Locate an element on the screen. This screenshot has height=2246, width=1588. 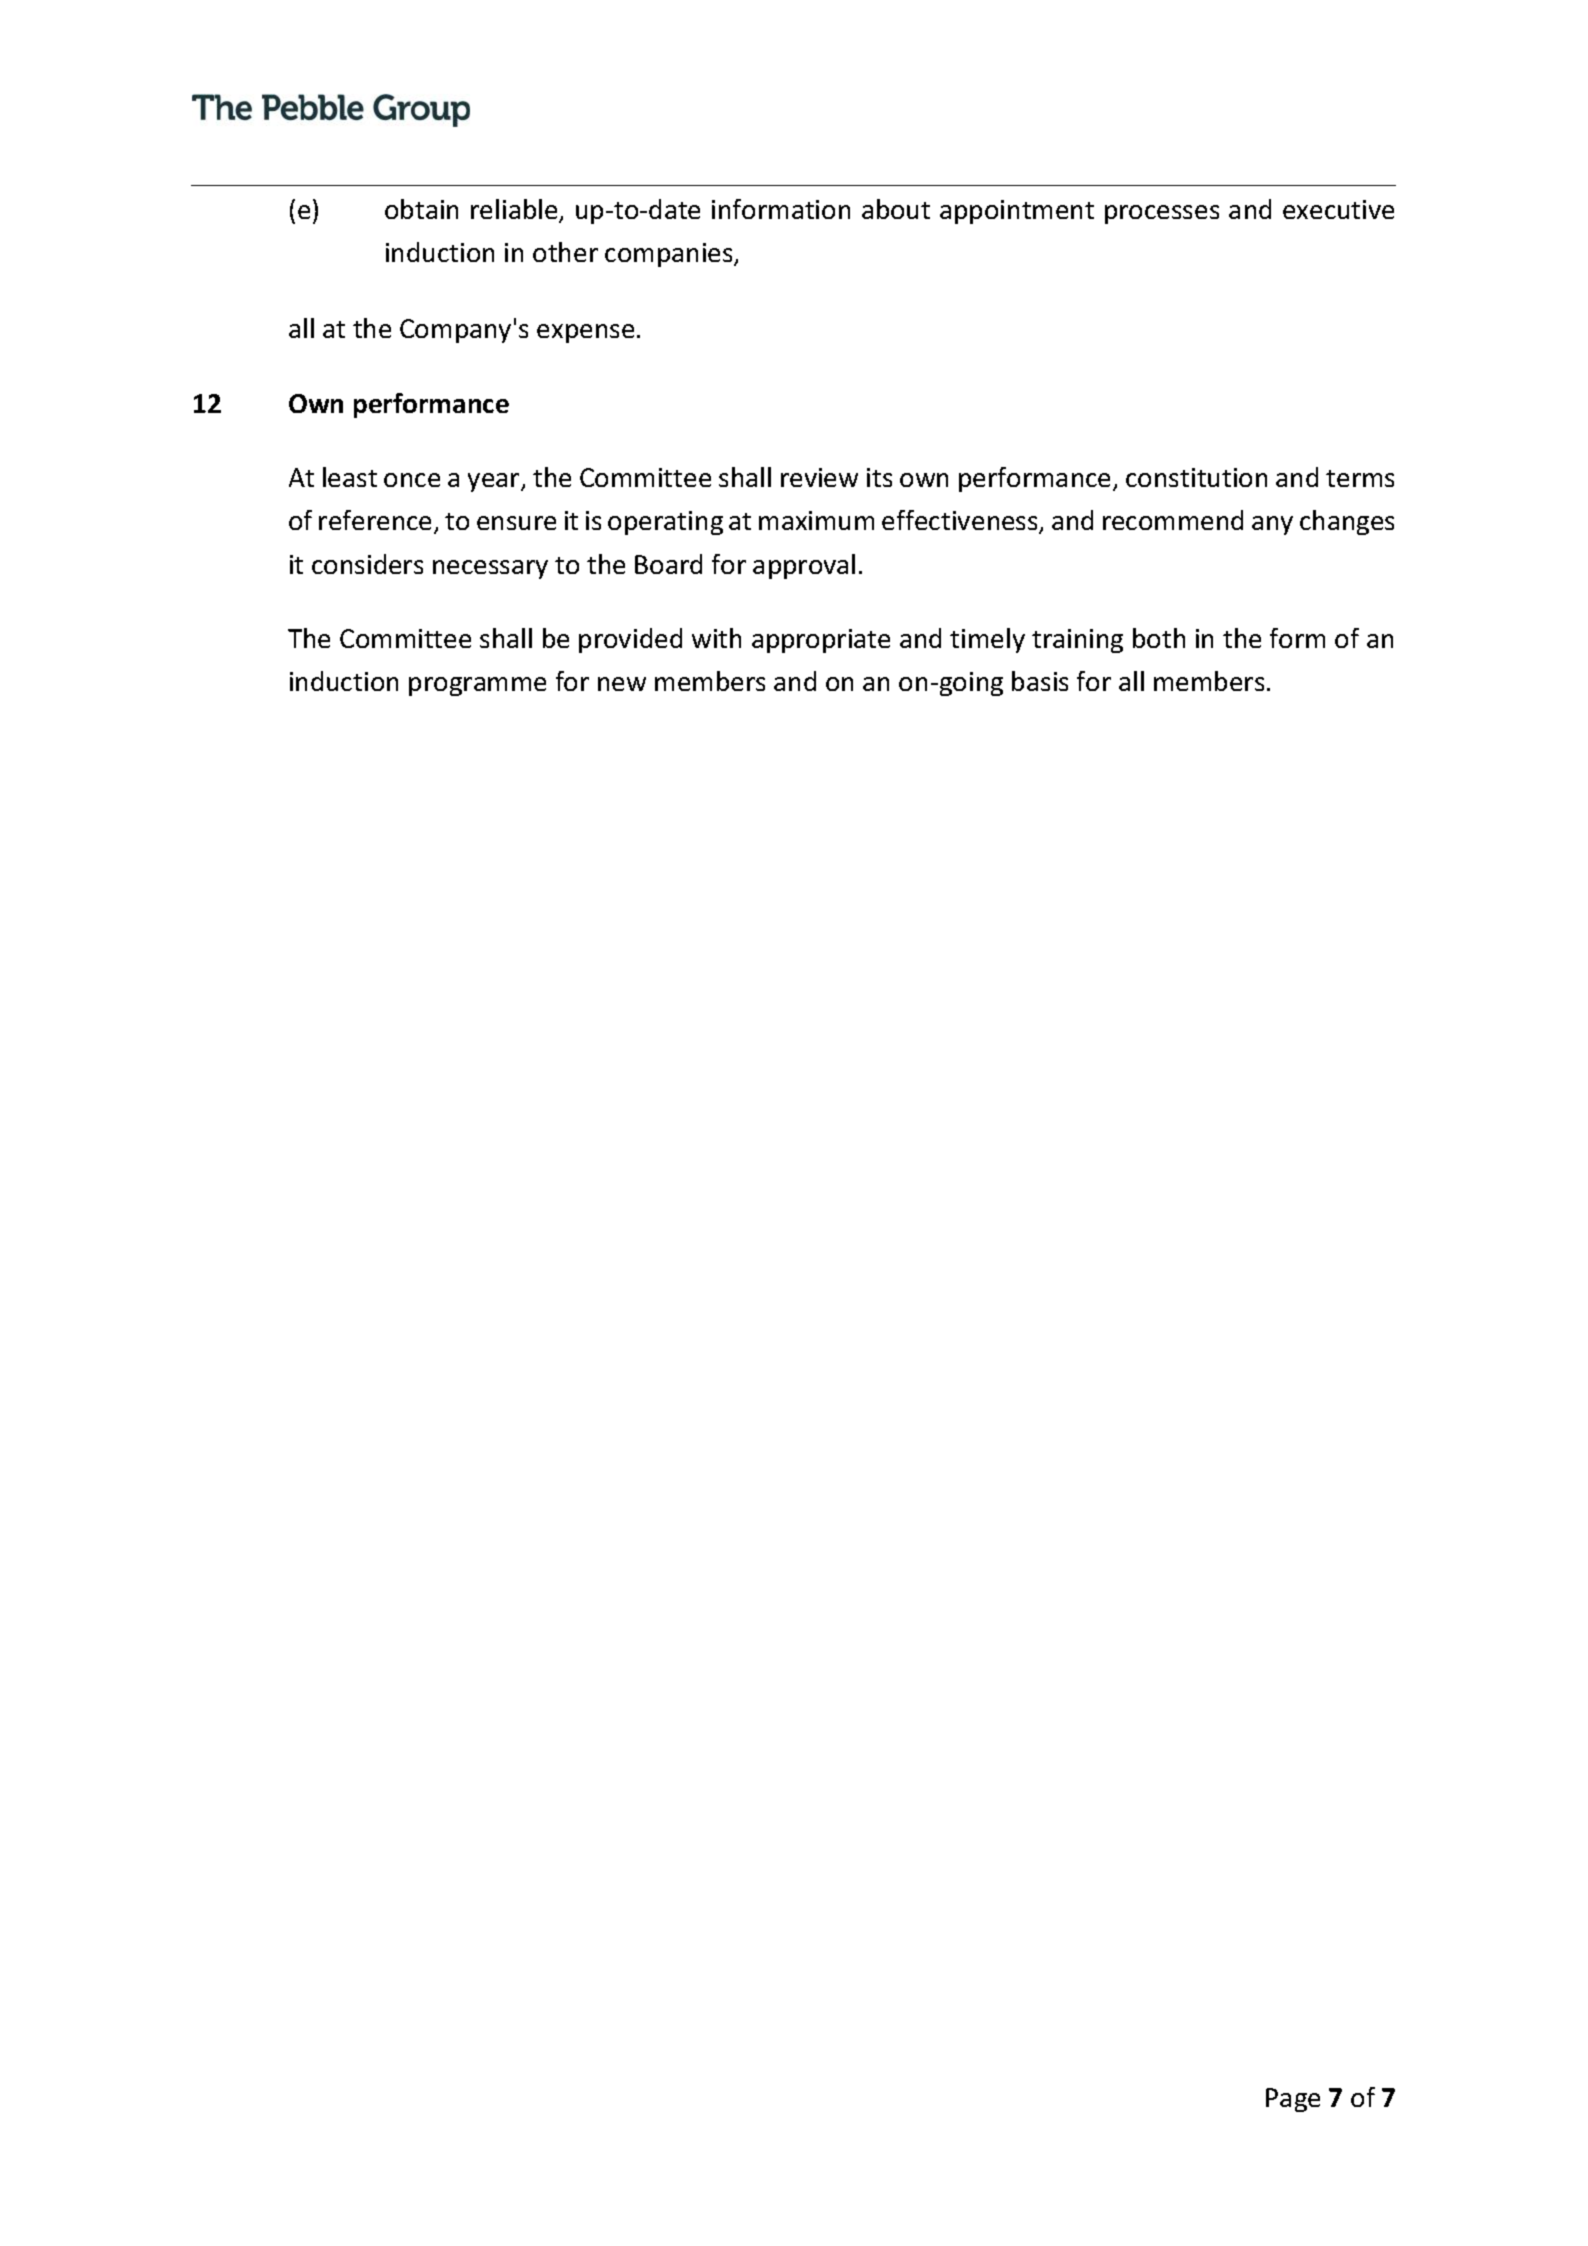
both is located at coordinates (1159, 638).
